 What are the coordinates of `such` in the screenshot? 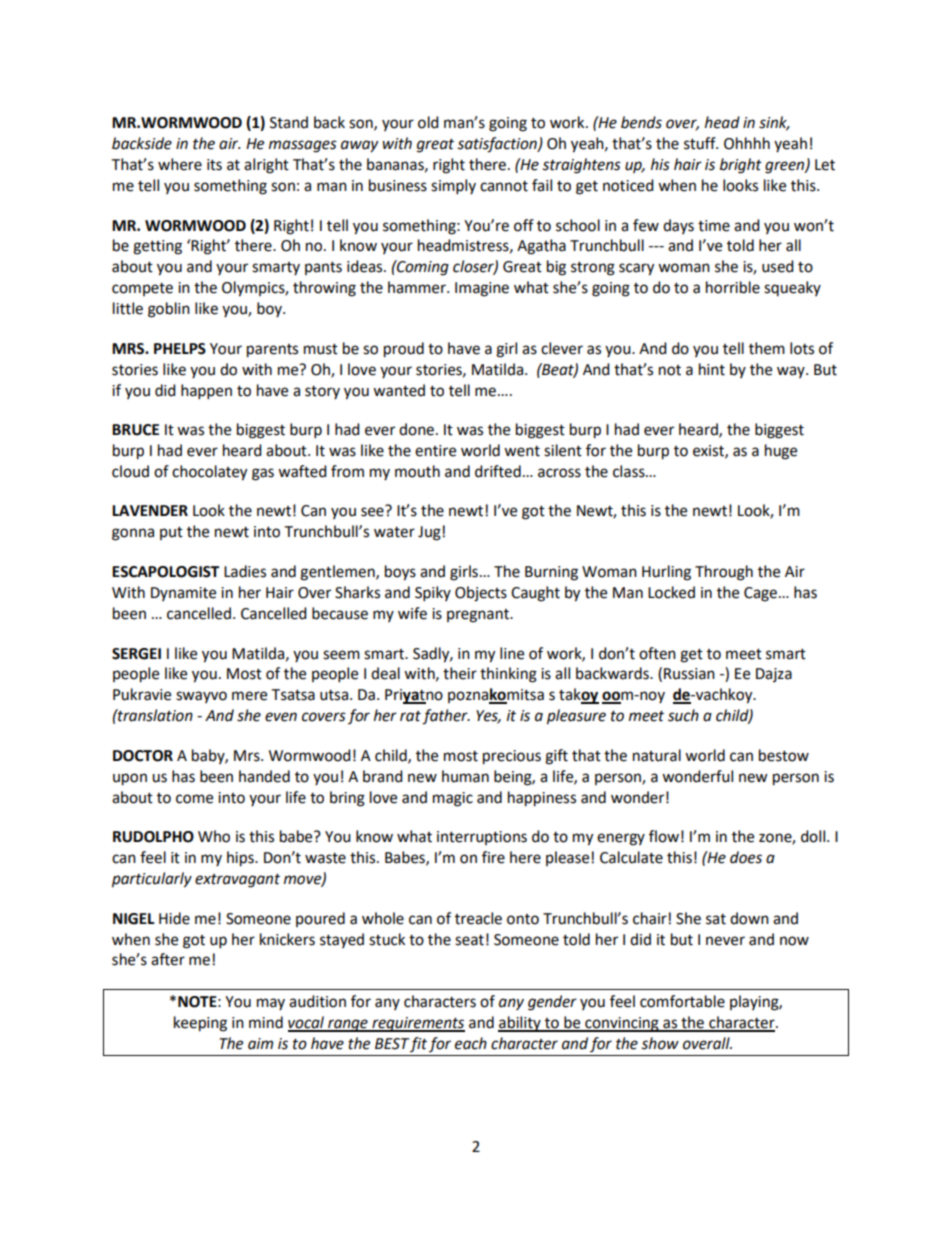 It's located at (683, 715).
